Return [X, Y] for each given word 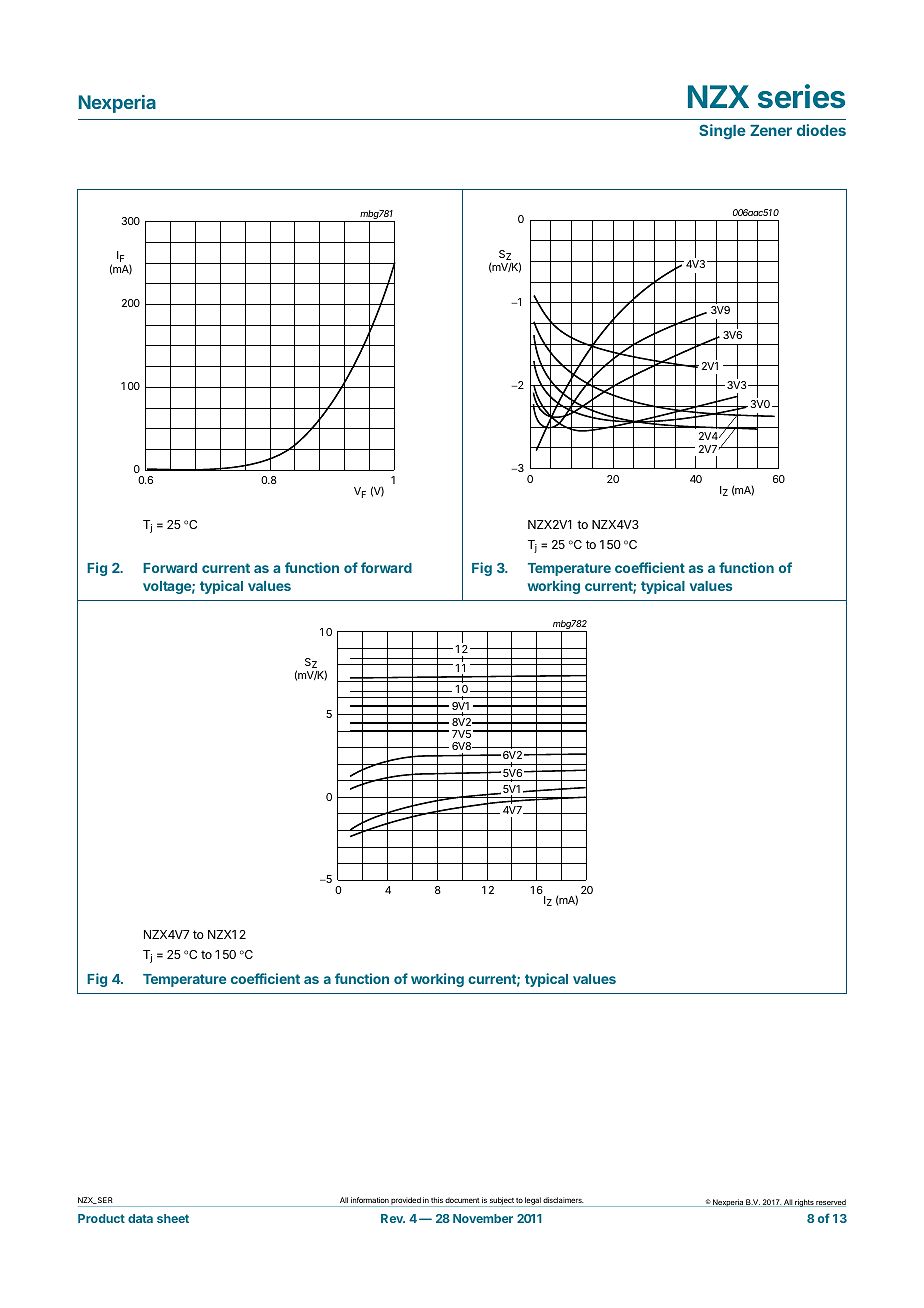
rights [804, 1203]
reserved [830, 1203]
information [370, 1200]
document [462, 1200]
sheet [173, 1218]
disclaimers [563, 1200]
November [483, 1218]
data [140, 1218]
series [801, 96]
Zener [771, 130]
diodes [821, 130]
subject [501, 1202]
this [437, 1200]
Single [722, 132]
